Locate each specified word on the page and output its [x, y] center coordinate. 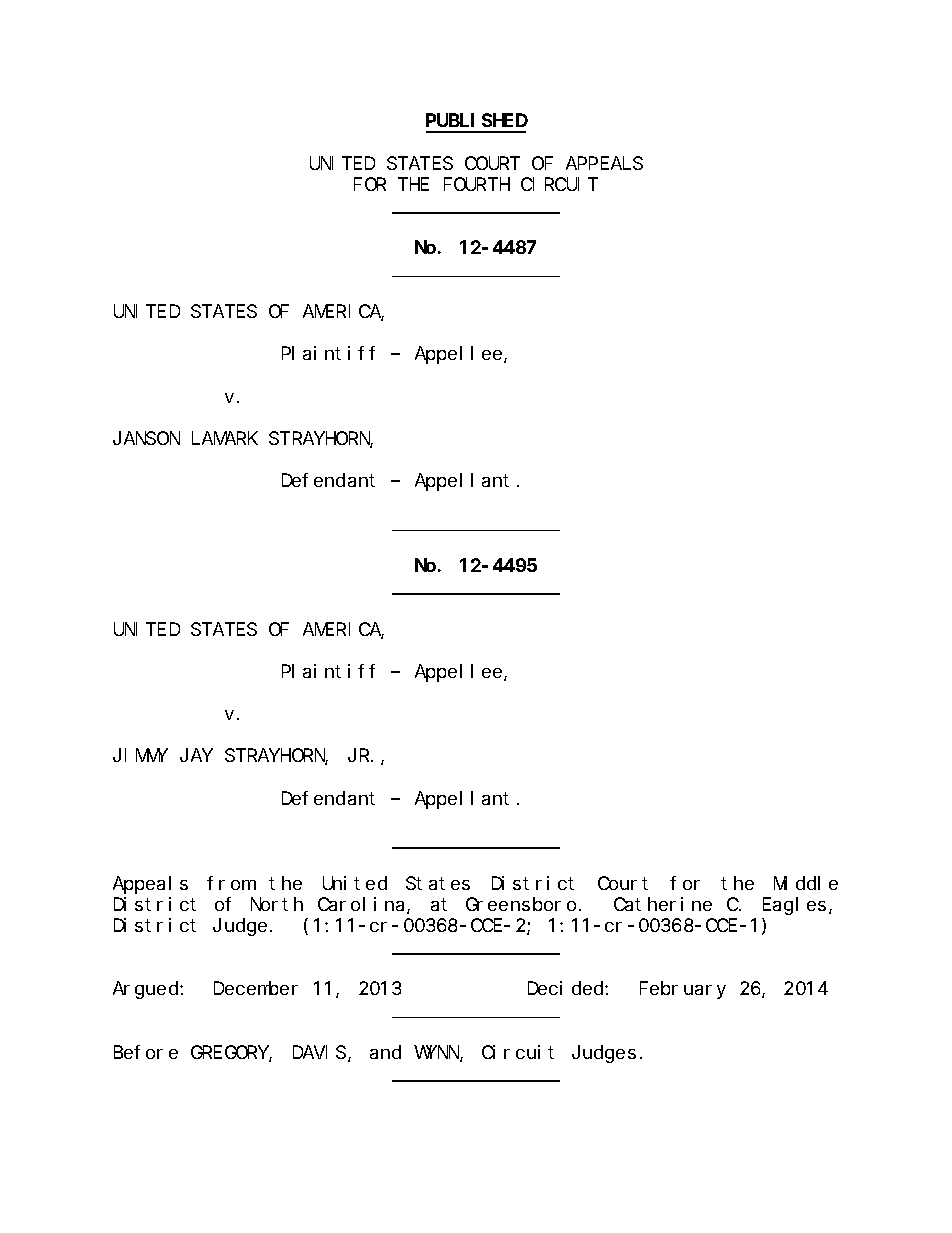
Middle [806, 883]
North [277, 904]
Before [146, 1052]
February [683, 990]
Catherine [663, 904]
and [385, 1052]
